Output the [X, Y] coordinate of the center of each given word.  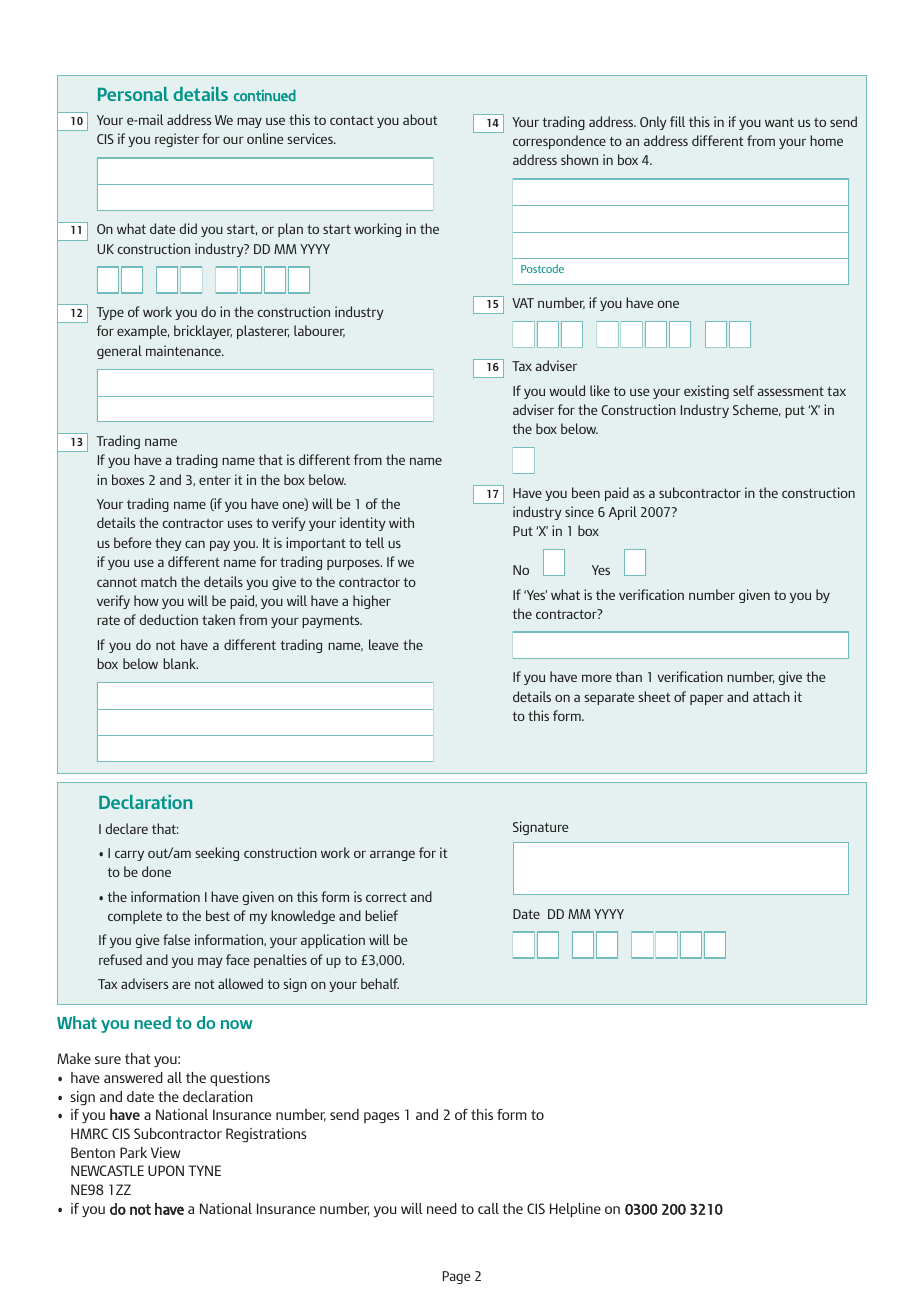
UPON [166, 1170]
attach [771, 696]
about [420, 119]
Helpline [575, 1210]
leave [383, 644]
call [488, 1208]
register [177, 140]
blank [180, 663]
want [779, 122]
